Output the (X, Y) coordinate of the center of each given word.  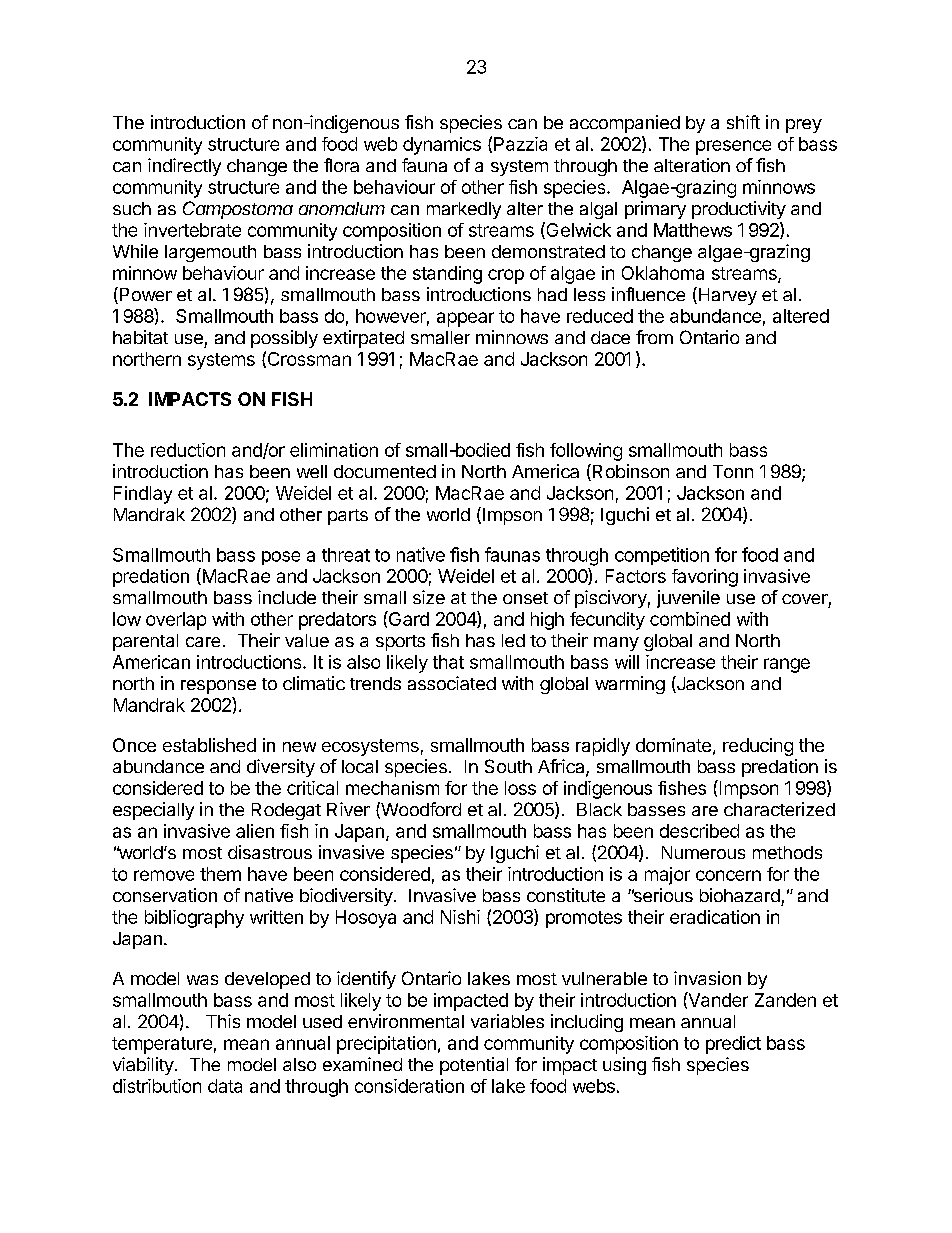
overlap (176, 621)
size (429, 597)
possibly (284, 339)
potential (474, 1066)
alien (255, 831)
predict (733, 1045)
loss (520, 788)
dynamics (442, 146)
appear (465, 319)
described (699, 831)
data (225, 1086)
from (654, 337)
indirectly (184, 167)
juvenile (688, 599)
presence (733, 147)
